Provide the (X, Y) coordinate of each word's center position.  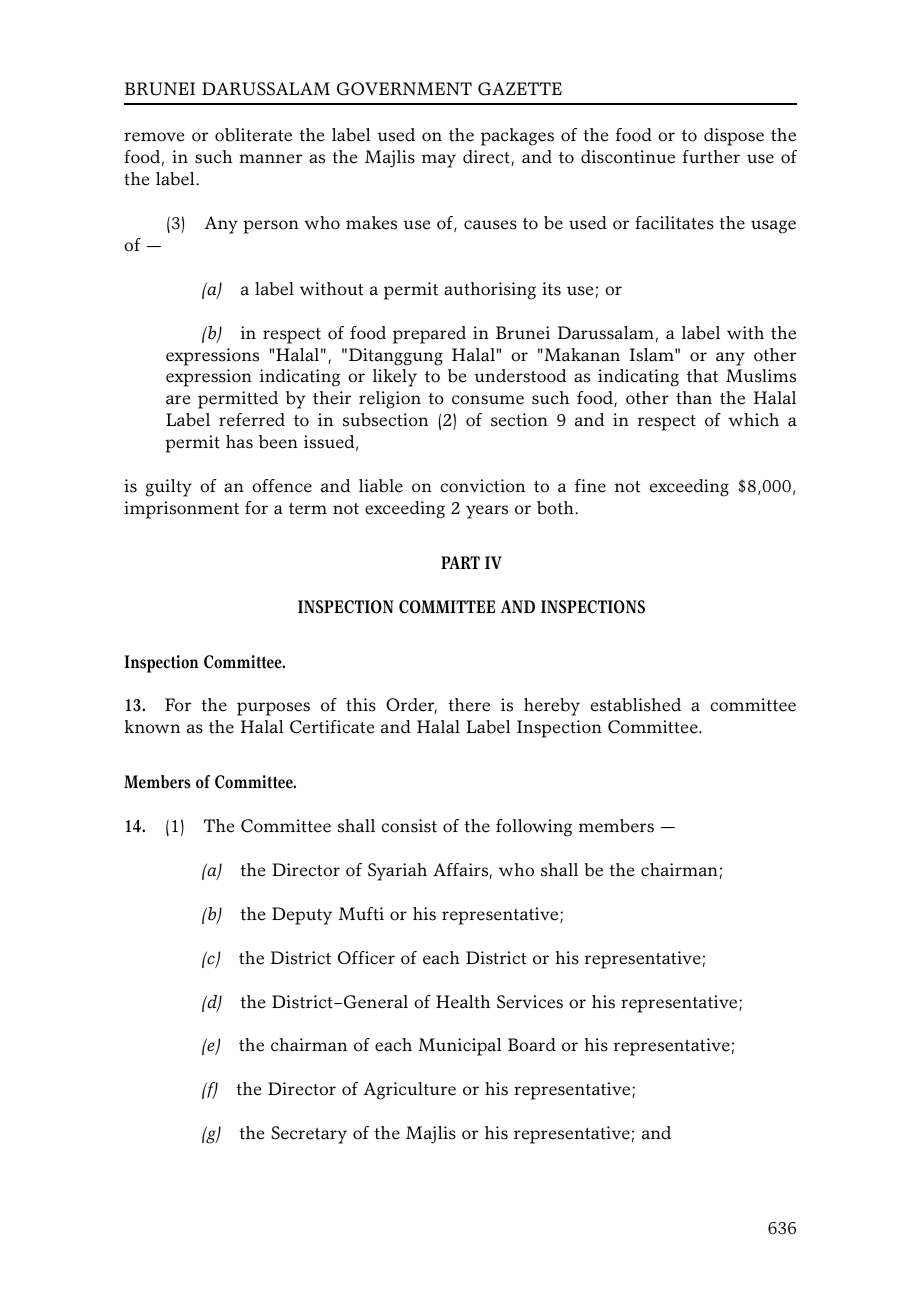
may (439, 161)
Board (532, 1045)
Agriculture (409, 1091)
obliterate (253, 135)
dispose (734, 137)
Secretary (309, 1135)
